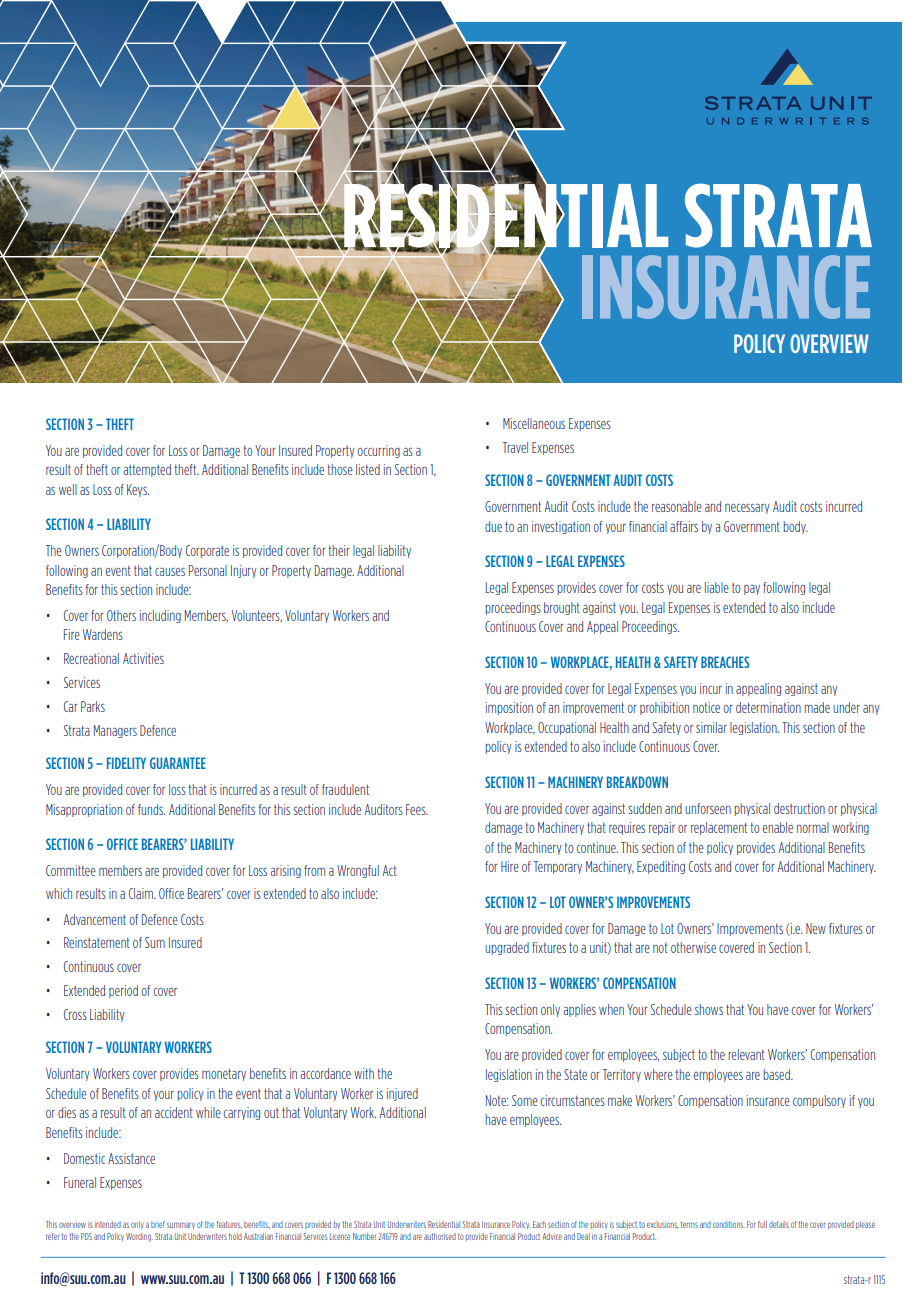 Image resolution: width=924 pixels, height=1308 pixels. What do you see at coordinates (158, 1224) in the screenshot?
I see `brief` at bounding box center [158, 1224].
